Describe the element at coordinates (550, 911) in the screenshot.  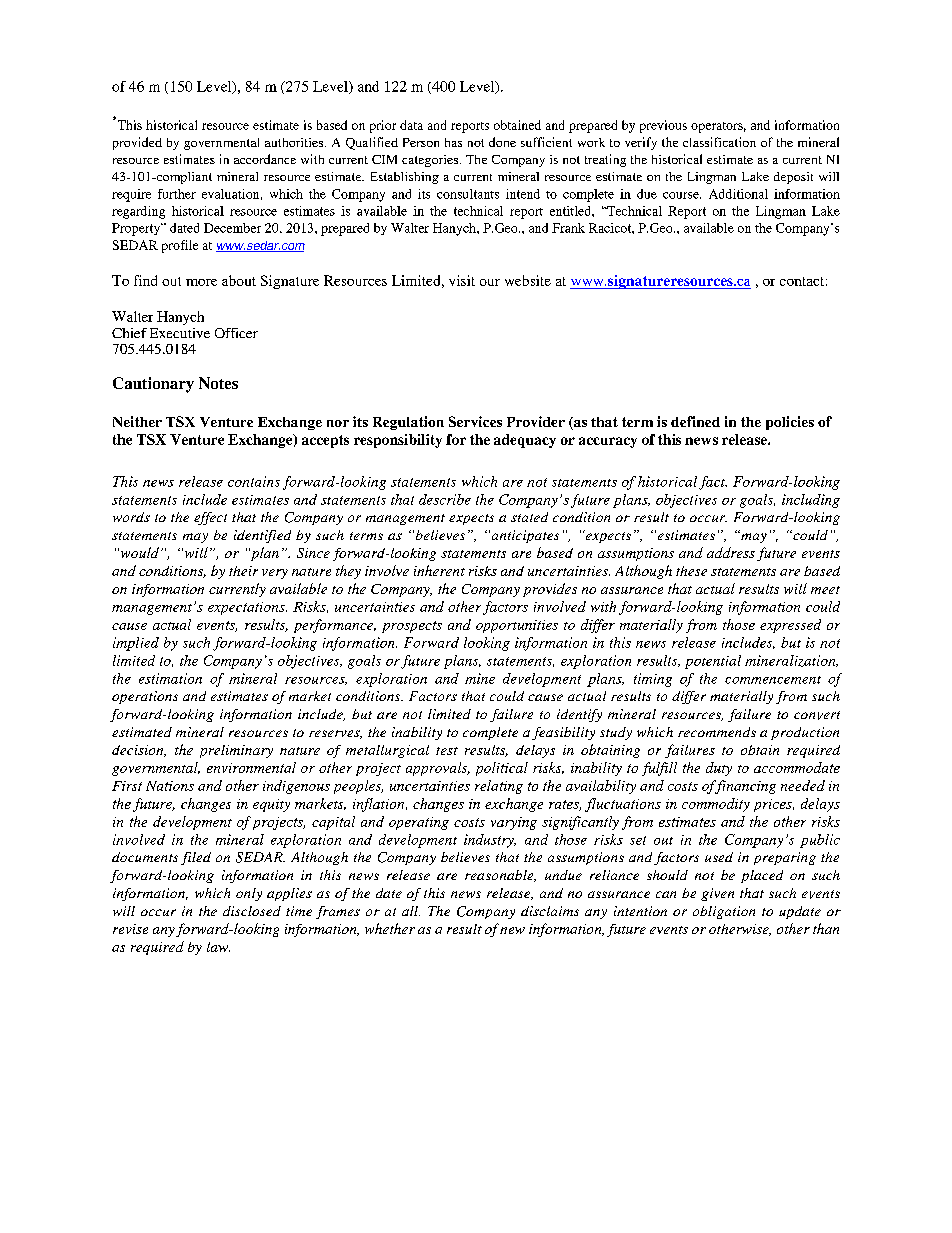
I see `disclaims` at that location.
